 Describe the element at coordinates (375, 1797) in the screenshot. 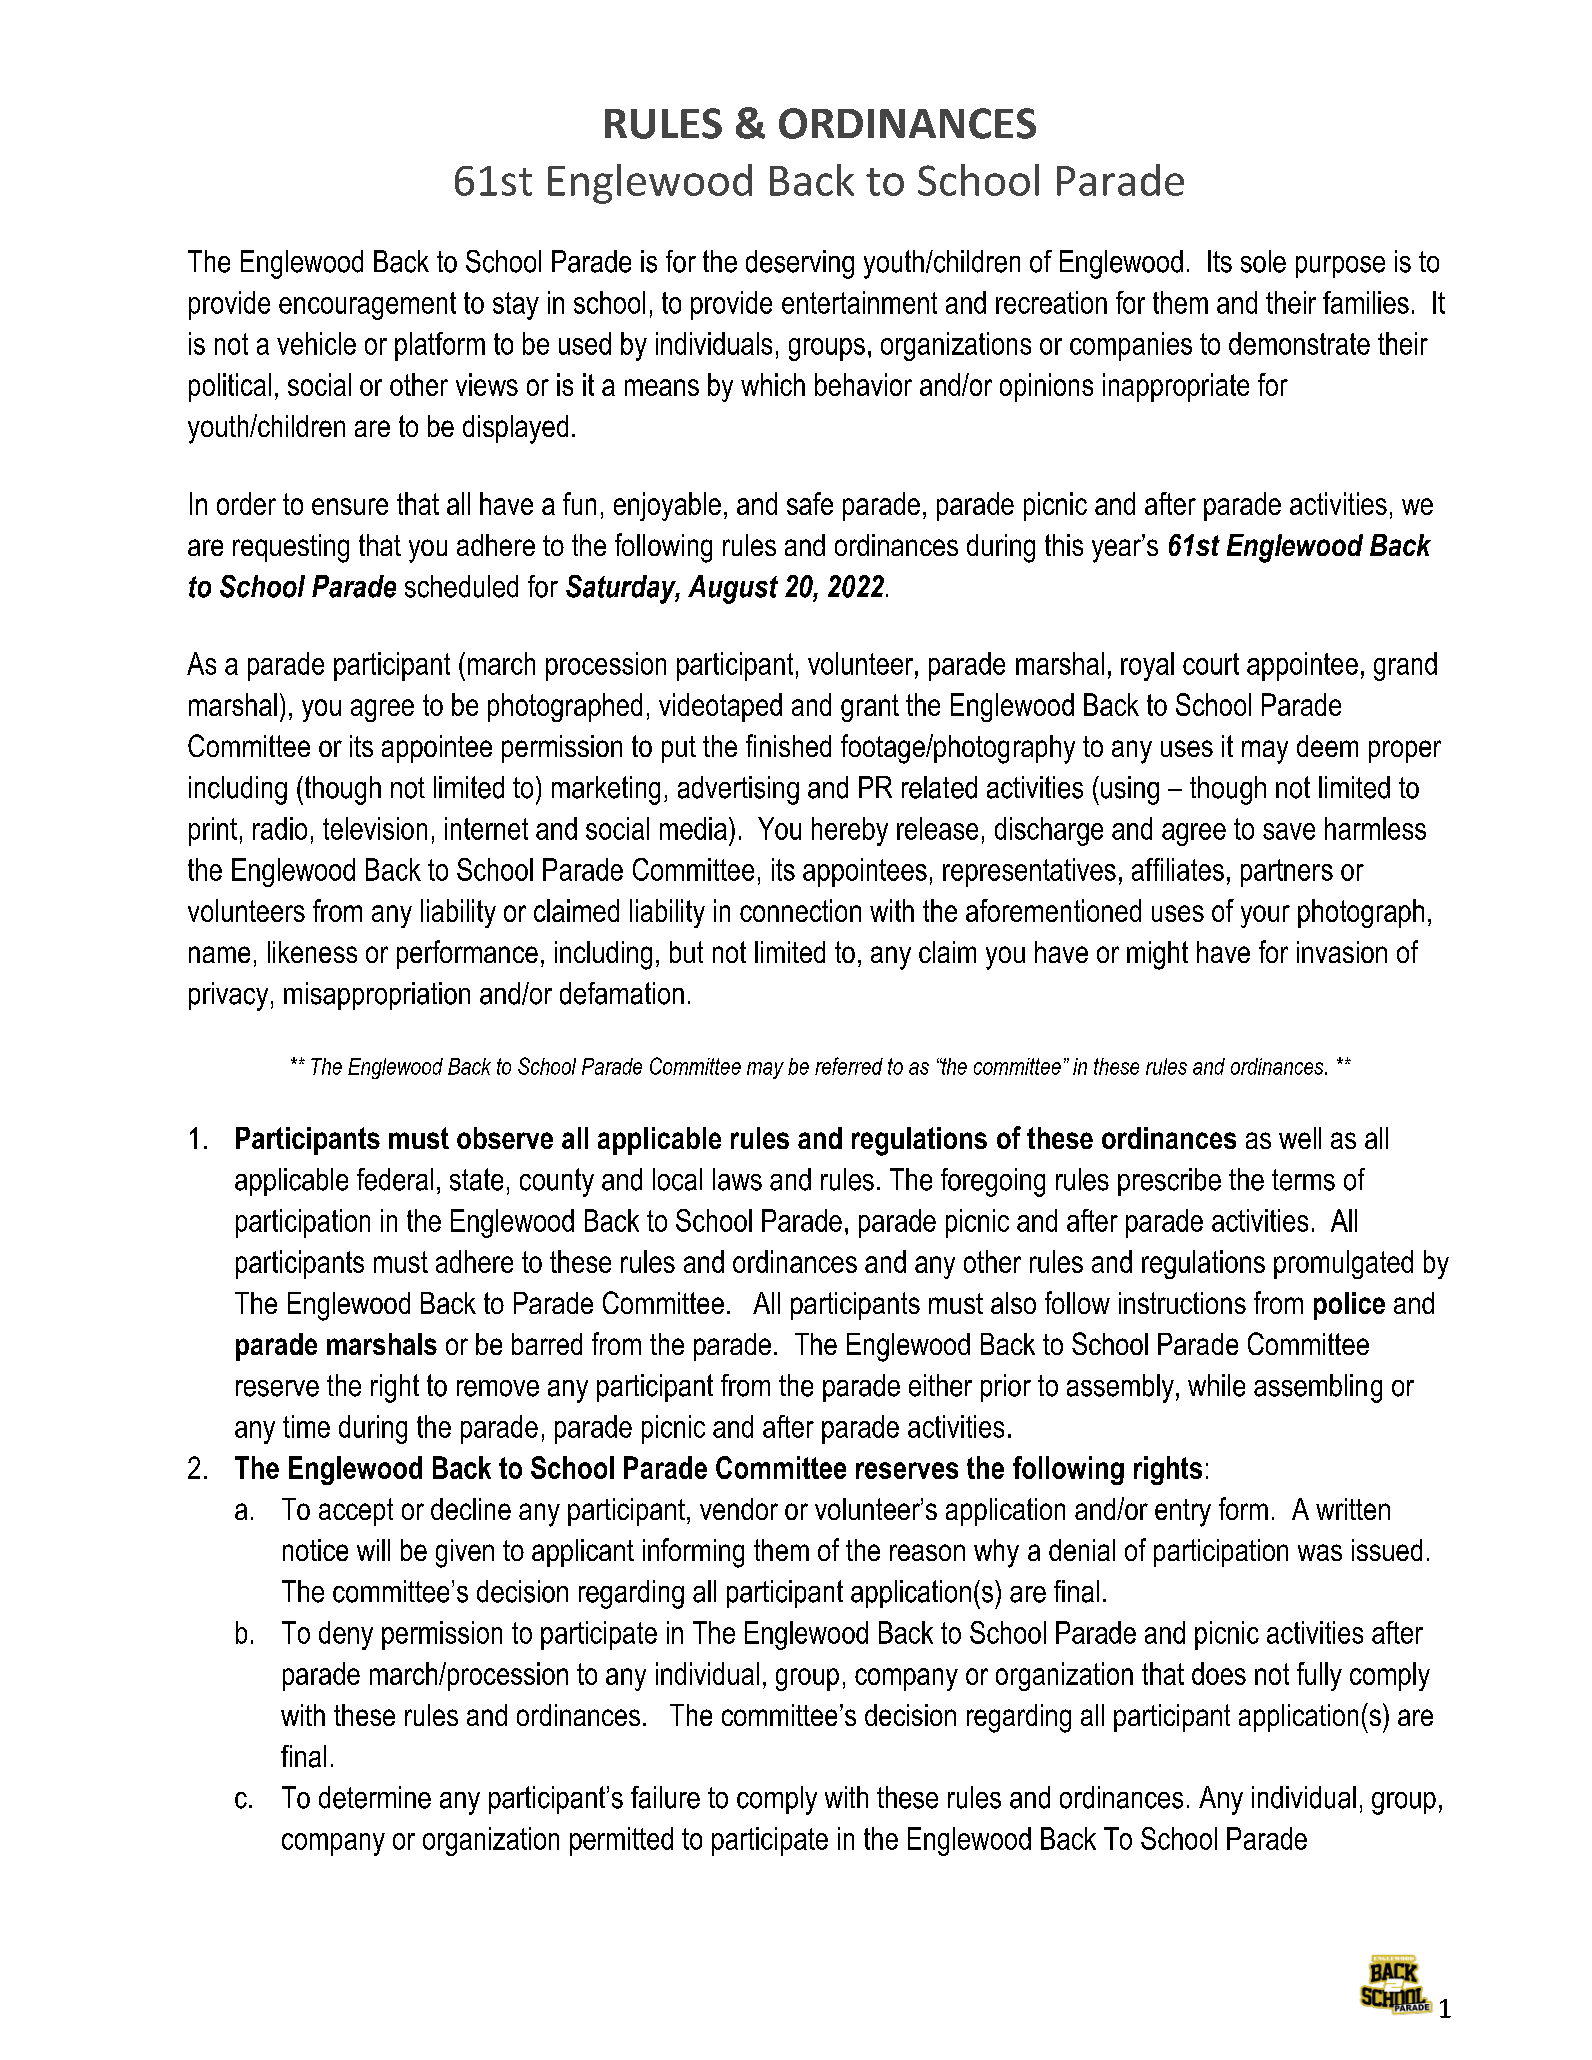

I see `determine` at that location.
